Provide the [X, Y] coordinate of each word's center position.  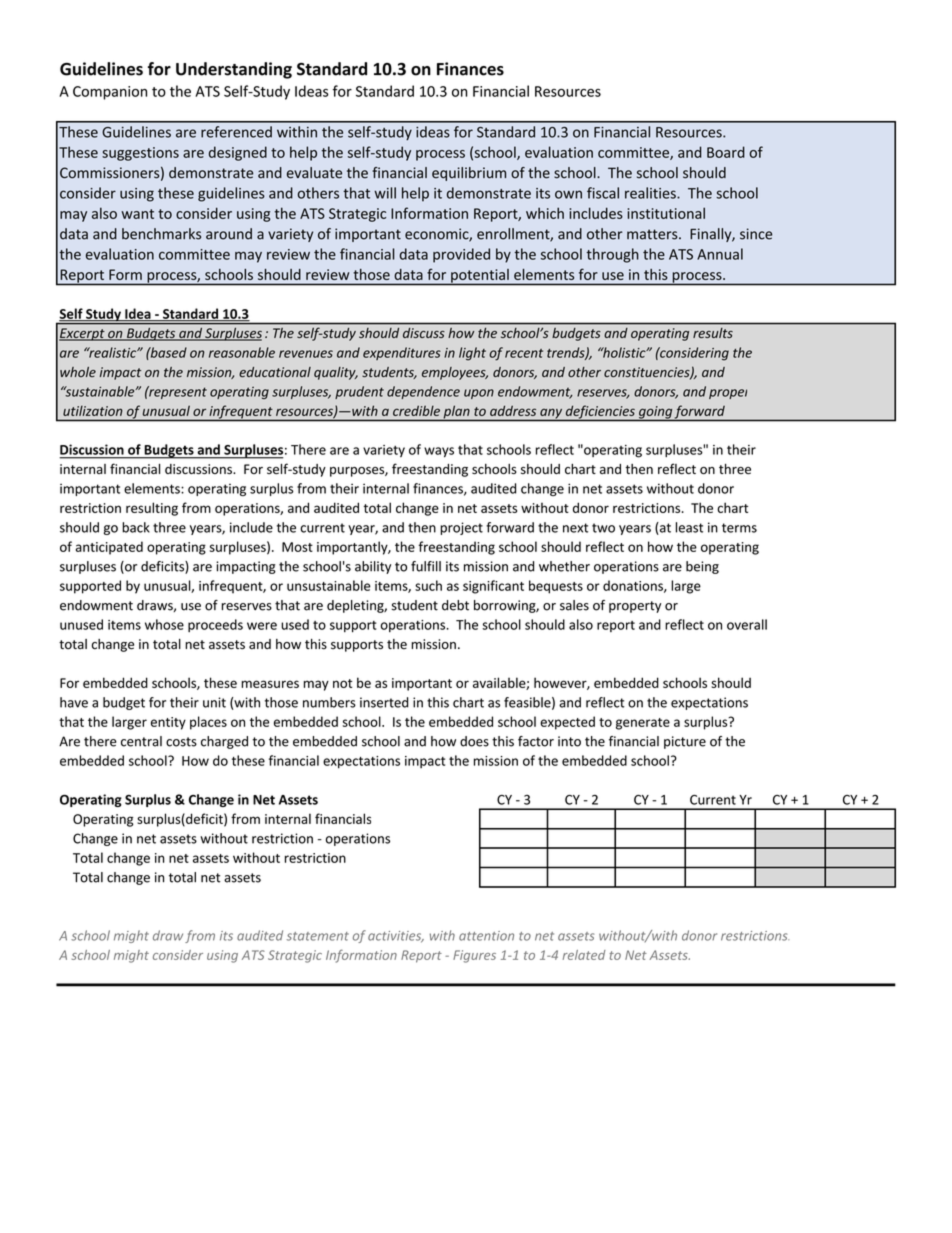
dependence [423, 392]
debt [455, 605]
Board [726, 152]
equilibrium [469, 174]
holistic [624, 352]
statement [318, 936]
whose [164, 624]
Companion [110, 93]
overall [747, 624]
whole [78, 372]
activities [396, 937]
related [584, 955]
